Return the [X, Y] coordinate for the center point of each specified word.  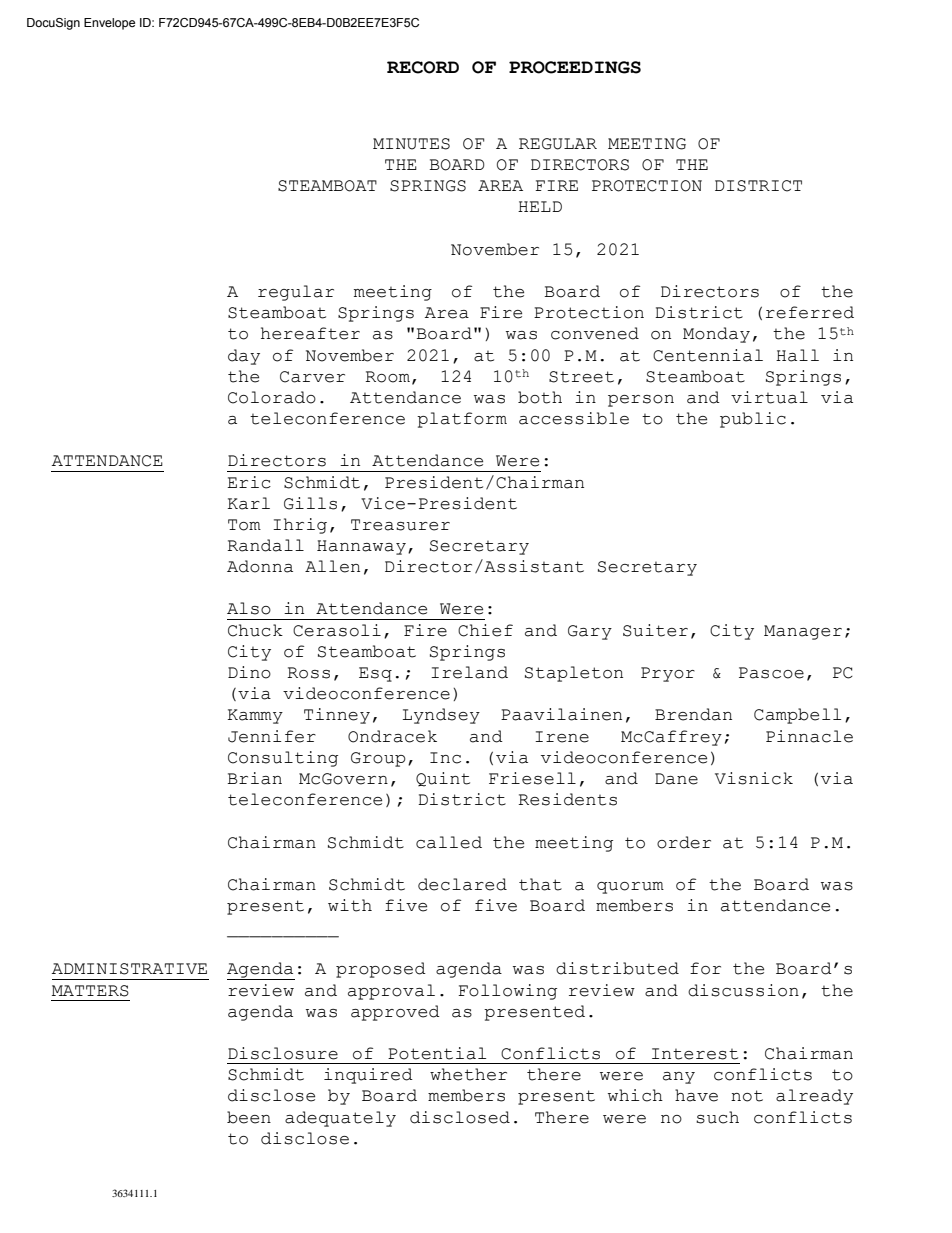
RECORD [423, 67]
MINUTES [411, 144]
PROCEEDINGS [575, 67]
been [249, 1117]
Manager [803, 632]
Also [249, 608]
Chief [485, 630]
